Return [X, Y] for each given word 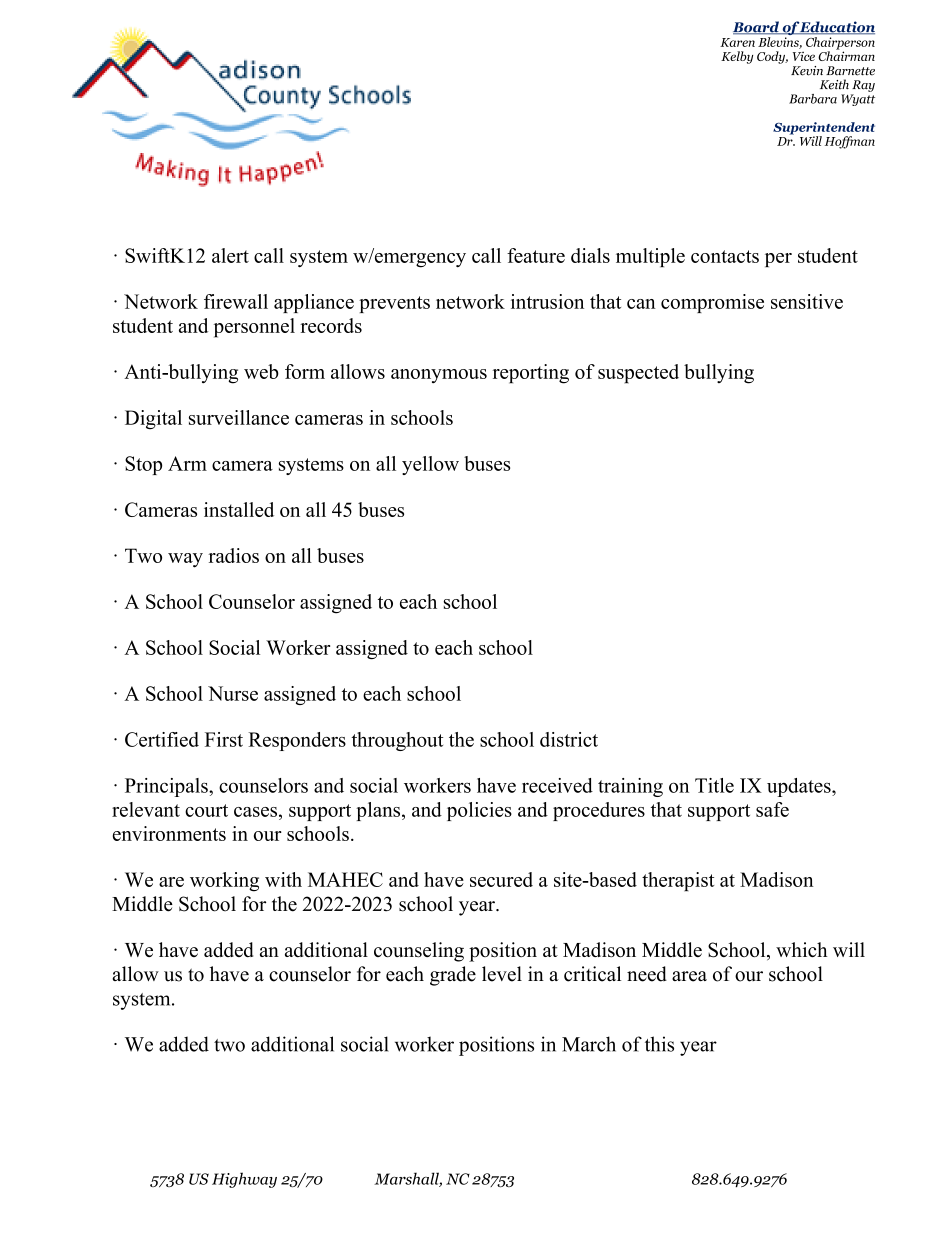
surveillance [239, 417]
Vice [804, 56]
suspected [638, 374]
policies [479, 811]
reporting [531, 374]
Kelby [737, 57]
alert [230, 255]
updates [800, 787]
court [206, 810]
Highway [244, 1180]
